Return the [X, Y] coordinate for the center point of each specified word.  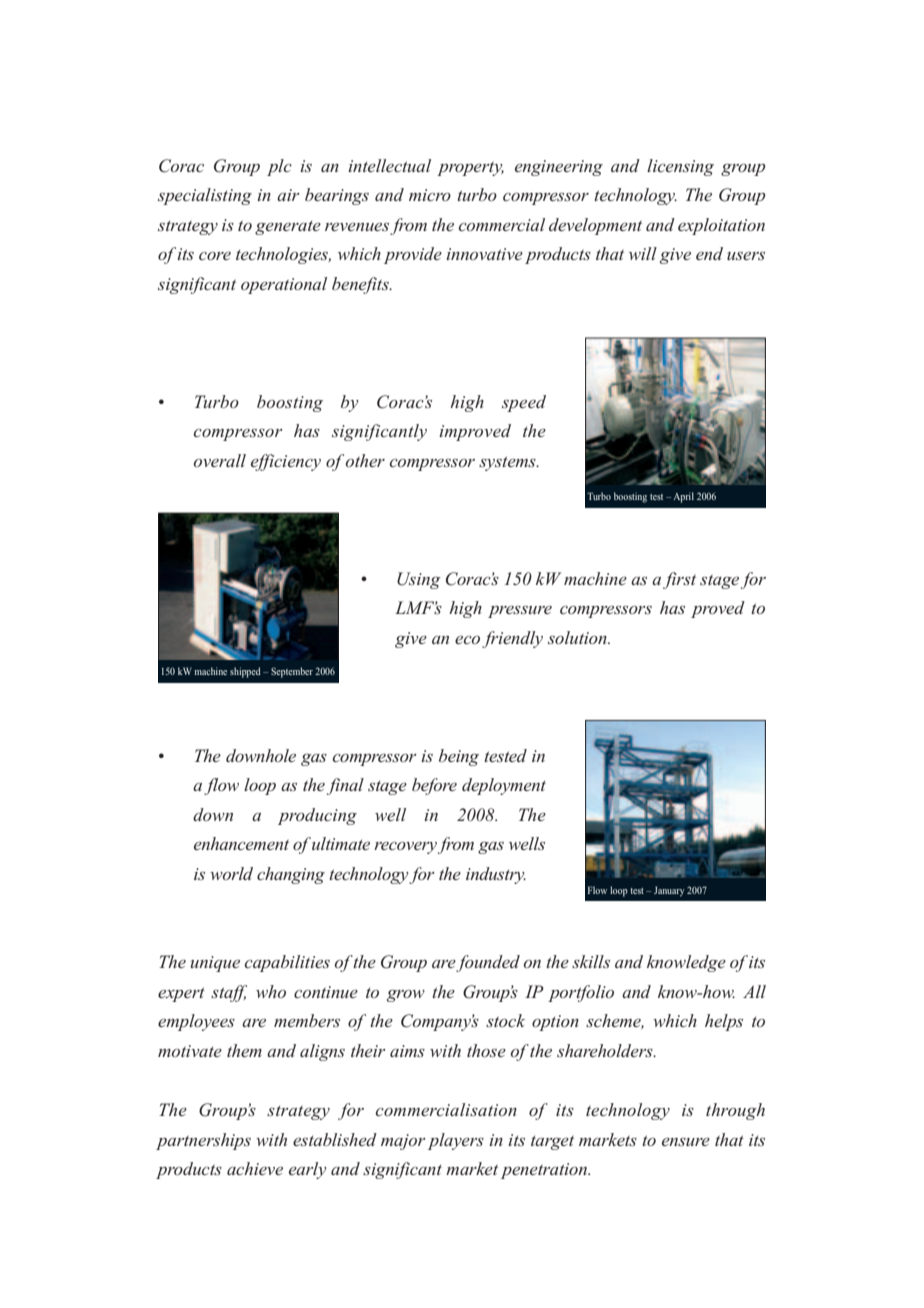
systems [508, 463]
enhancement [241, 843]
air [288, 195]
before [434, 786]
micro [430, 195]
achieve [255, 1168]
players [456, 1141]
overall [219, 460]
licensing [680, 167]
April [683, 497]
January [669, 891]
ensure [686, 1142]
